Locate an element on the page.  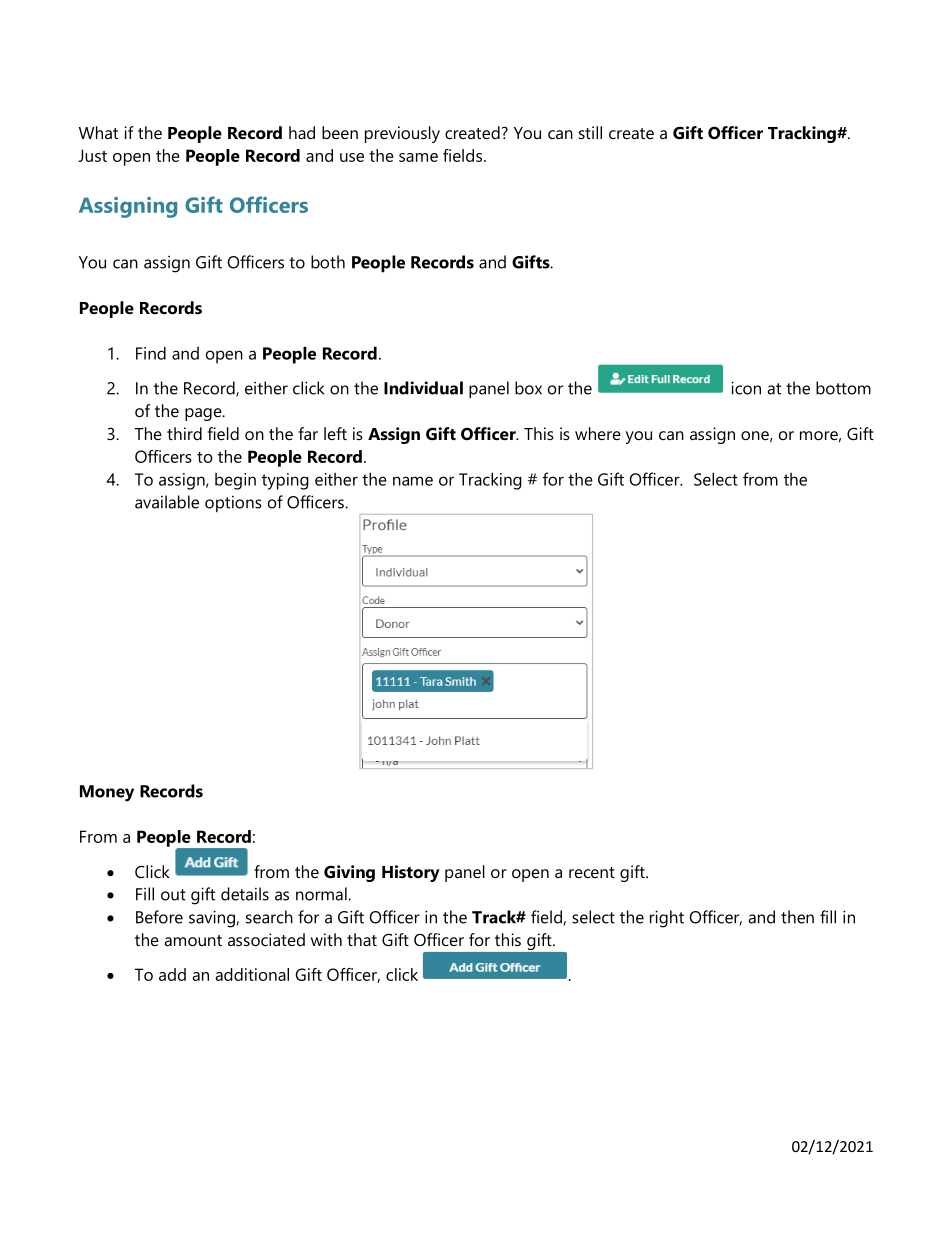
Find is located at coordinates (151, 353).
